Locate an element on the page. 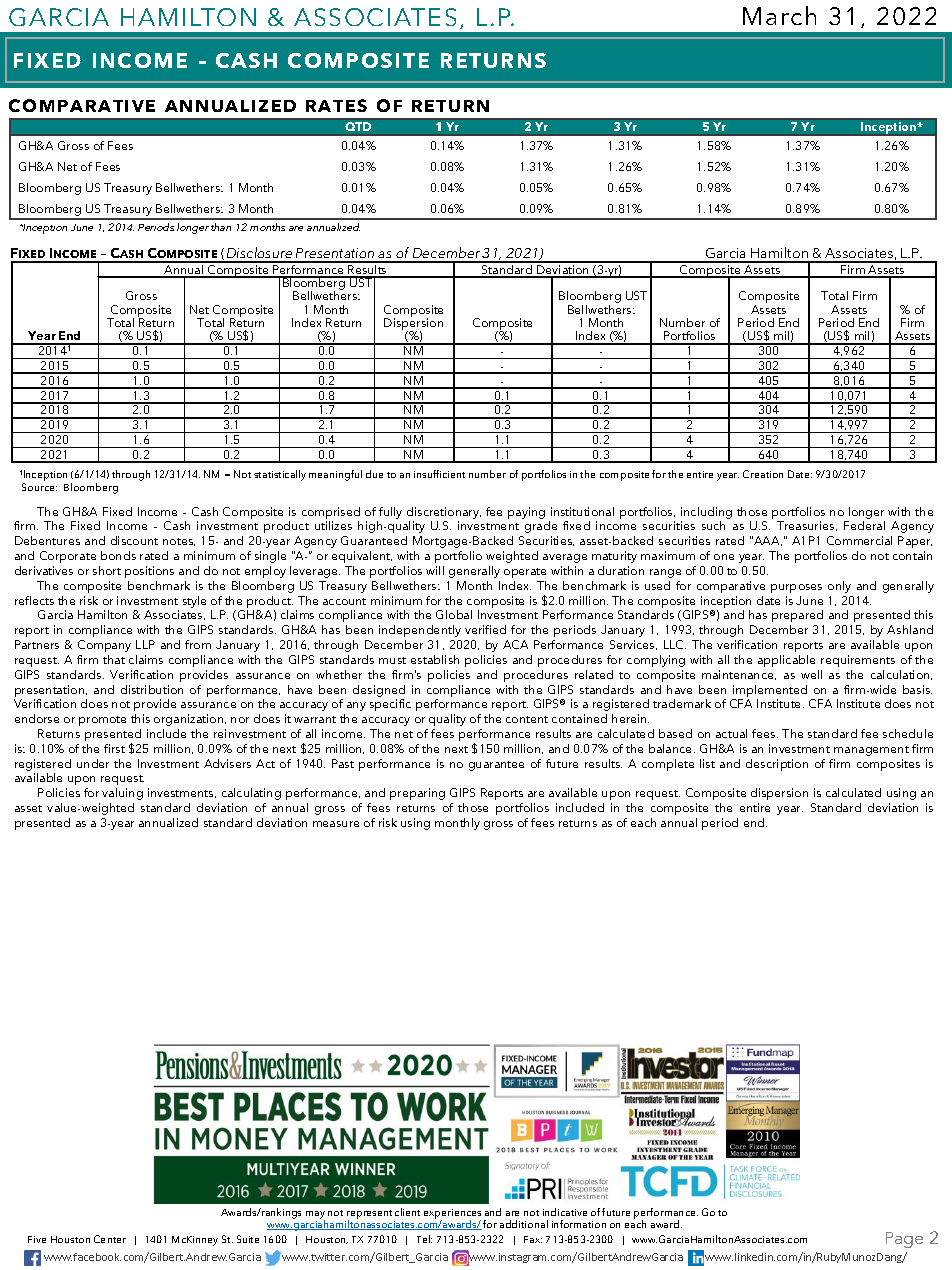 The width and height of the image is (952, 1270). Page is located at coordinates (904, 1240).
